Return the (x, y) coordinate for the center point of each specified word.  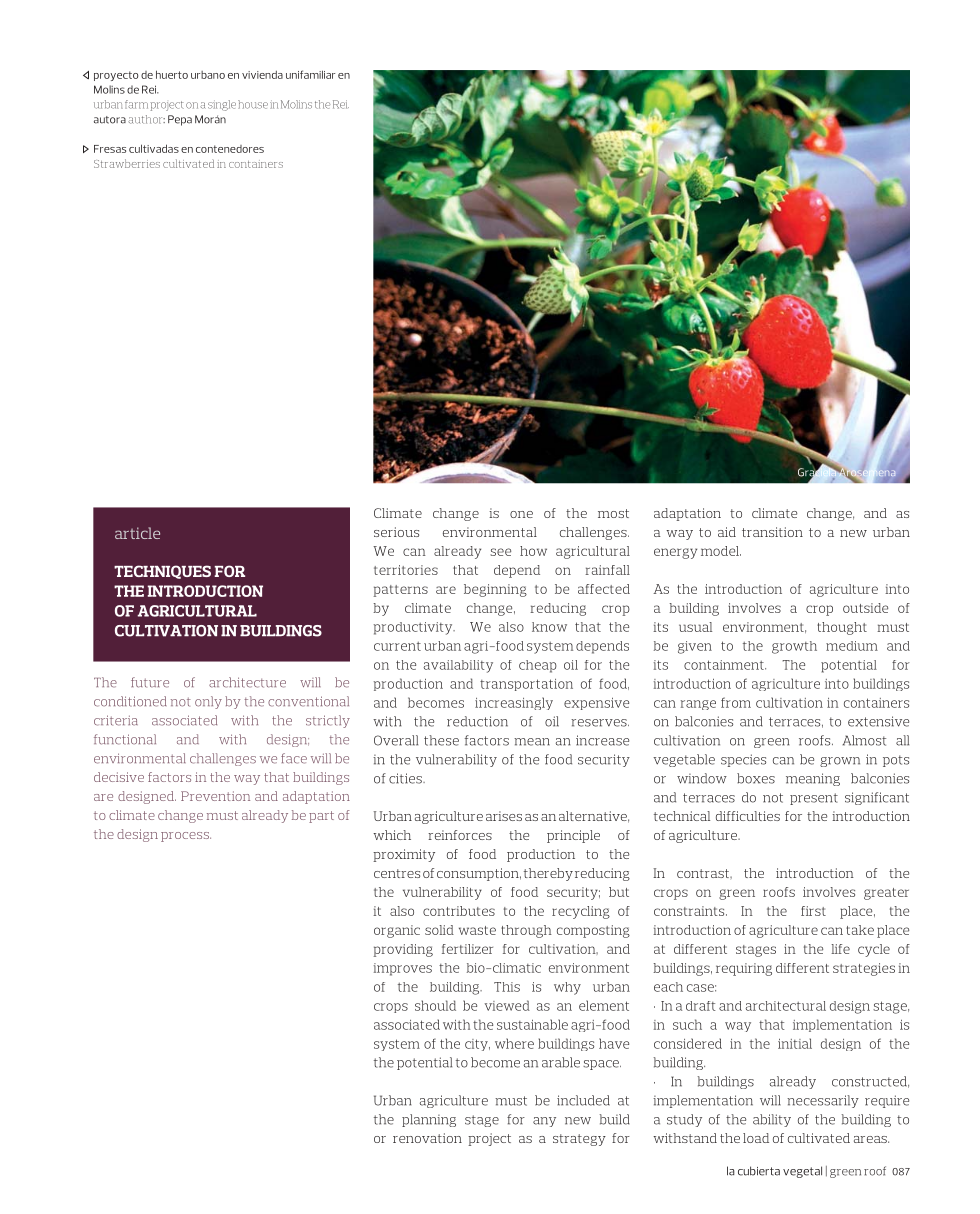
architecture (247, 682)
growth (794, 647)
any (544, 1122)
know (549, 627)
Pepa (180, 120)
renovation (427, 1138)
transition (772, 532)
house (253, 104)
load (756, 1138)
